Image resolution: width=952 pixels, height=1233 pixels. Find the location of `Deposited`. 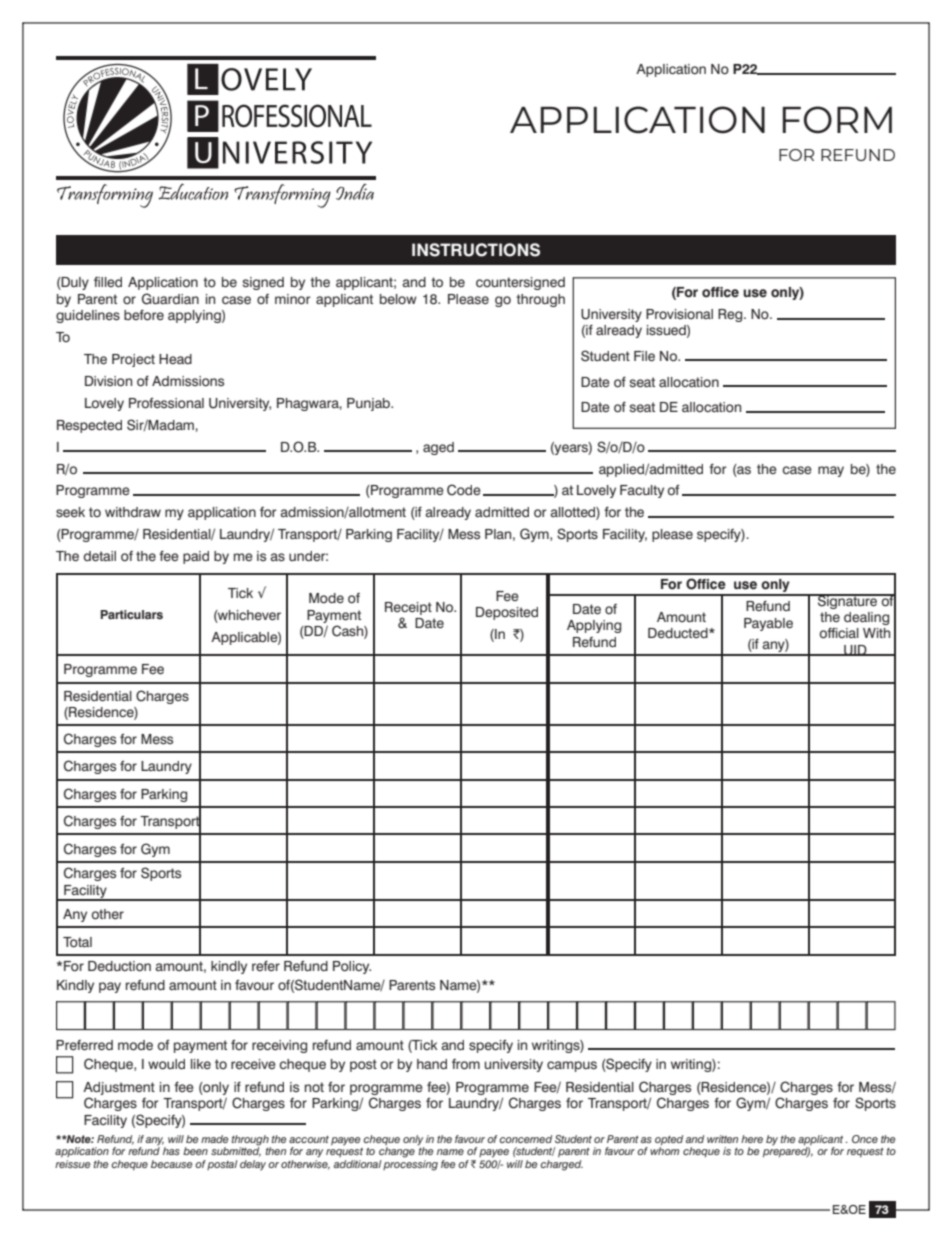

Deposited is located at coordinates (507, 613).
